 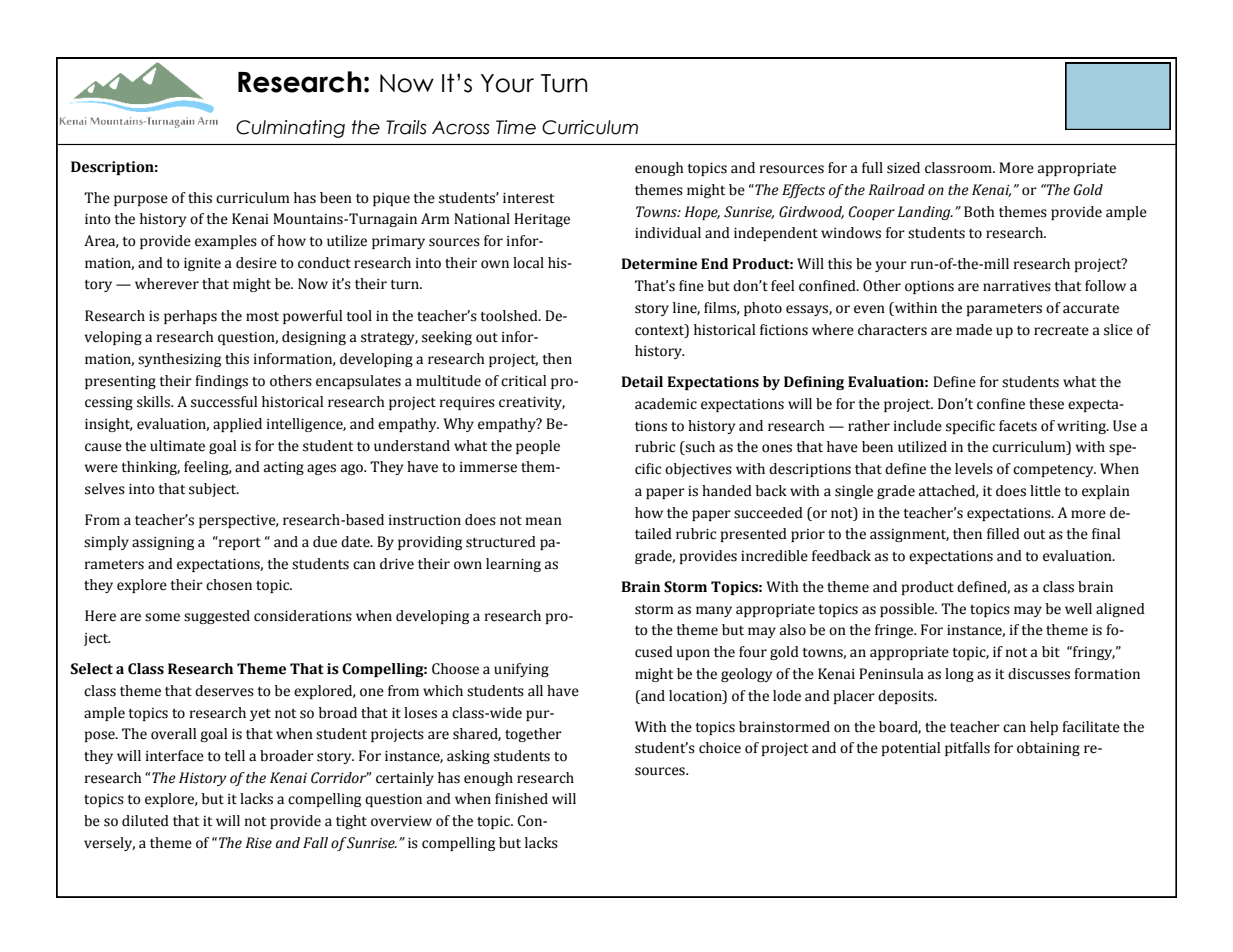 I want to click on people, so click(x=538, y=447).
